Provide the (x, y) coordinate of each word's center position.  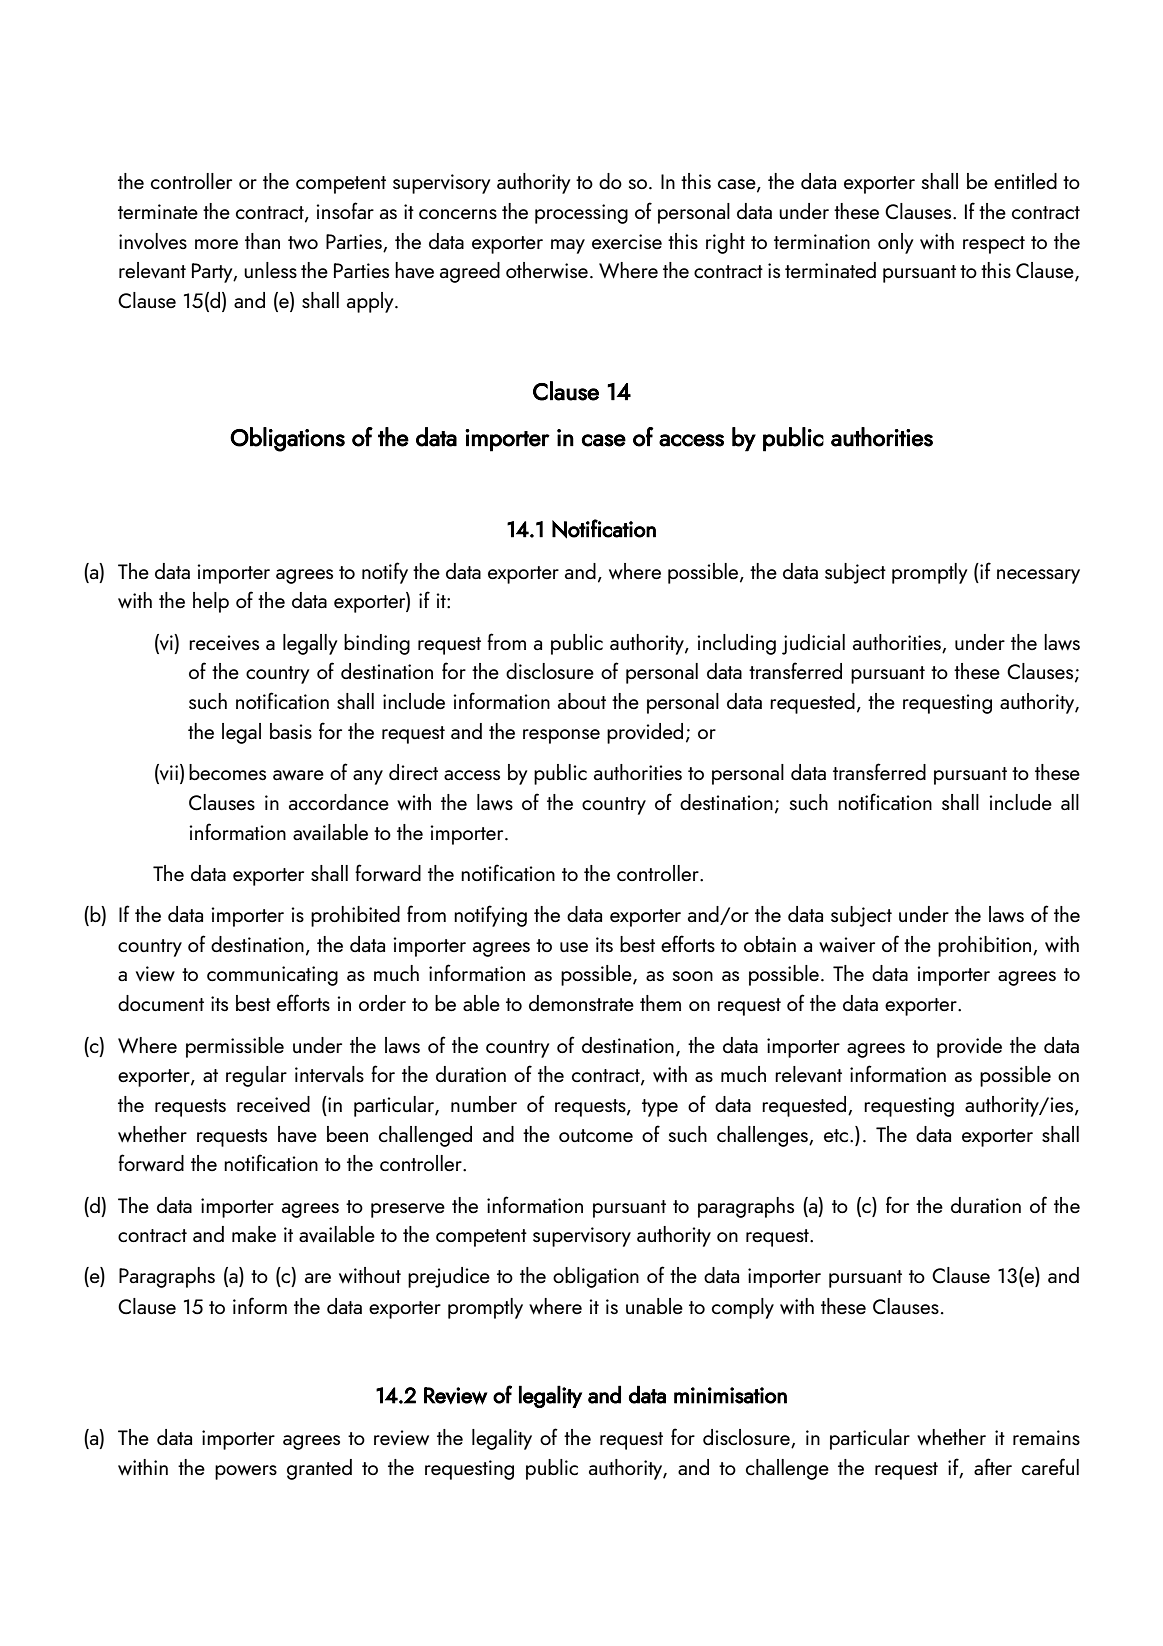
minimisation (730, 1395)
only (895, 243)
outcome (596, 1135)
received (273, 1104)
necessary (1038, 576)
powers (246, 1472)
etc (836, 1136)
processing (581, 214)
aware (298, 775)
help (211, 602)
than (262, 241)
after (993, 1466)
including (736, 644)
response (561, 736)
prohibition (986, 946)
